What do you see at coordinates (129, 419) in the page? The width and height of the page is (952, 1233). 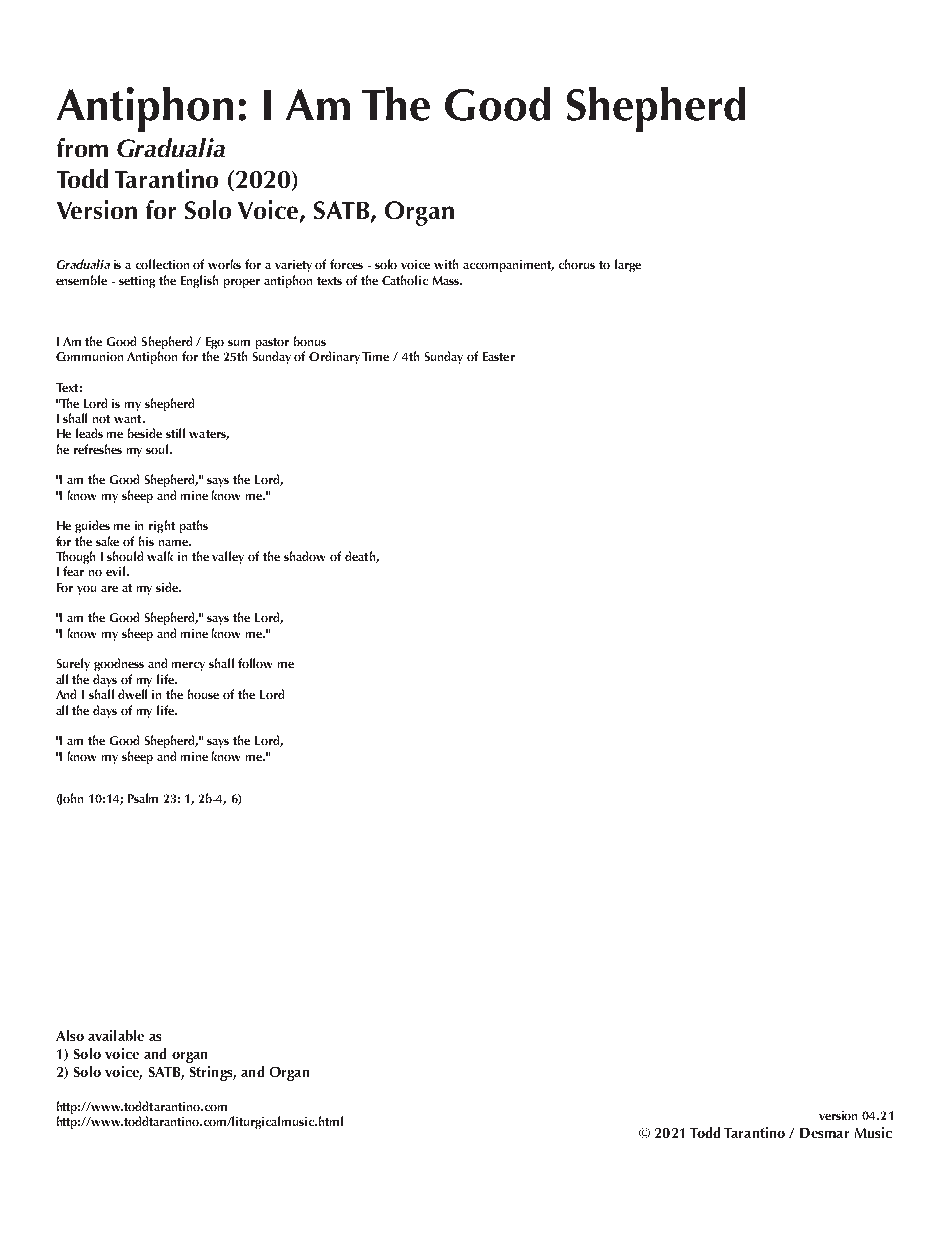 I see `want` at bounding box center [129, 419].
